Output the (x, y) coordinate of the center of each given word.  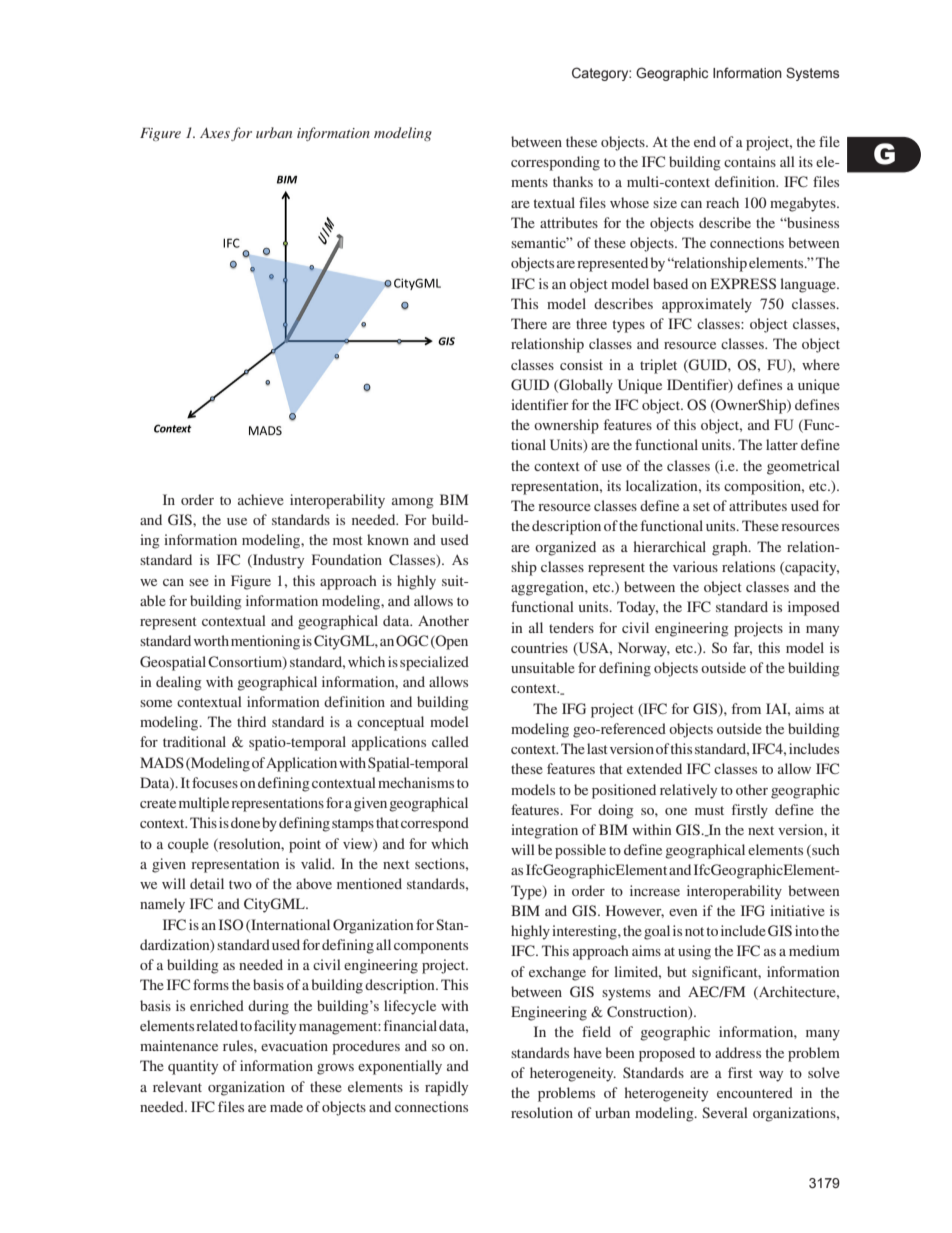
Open (451, 642)
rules (239, 1045)
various (695, 566)
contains (750, 161)
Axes (215, 132)
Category (600, 74)
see (199, 582)
